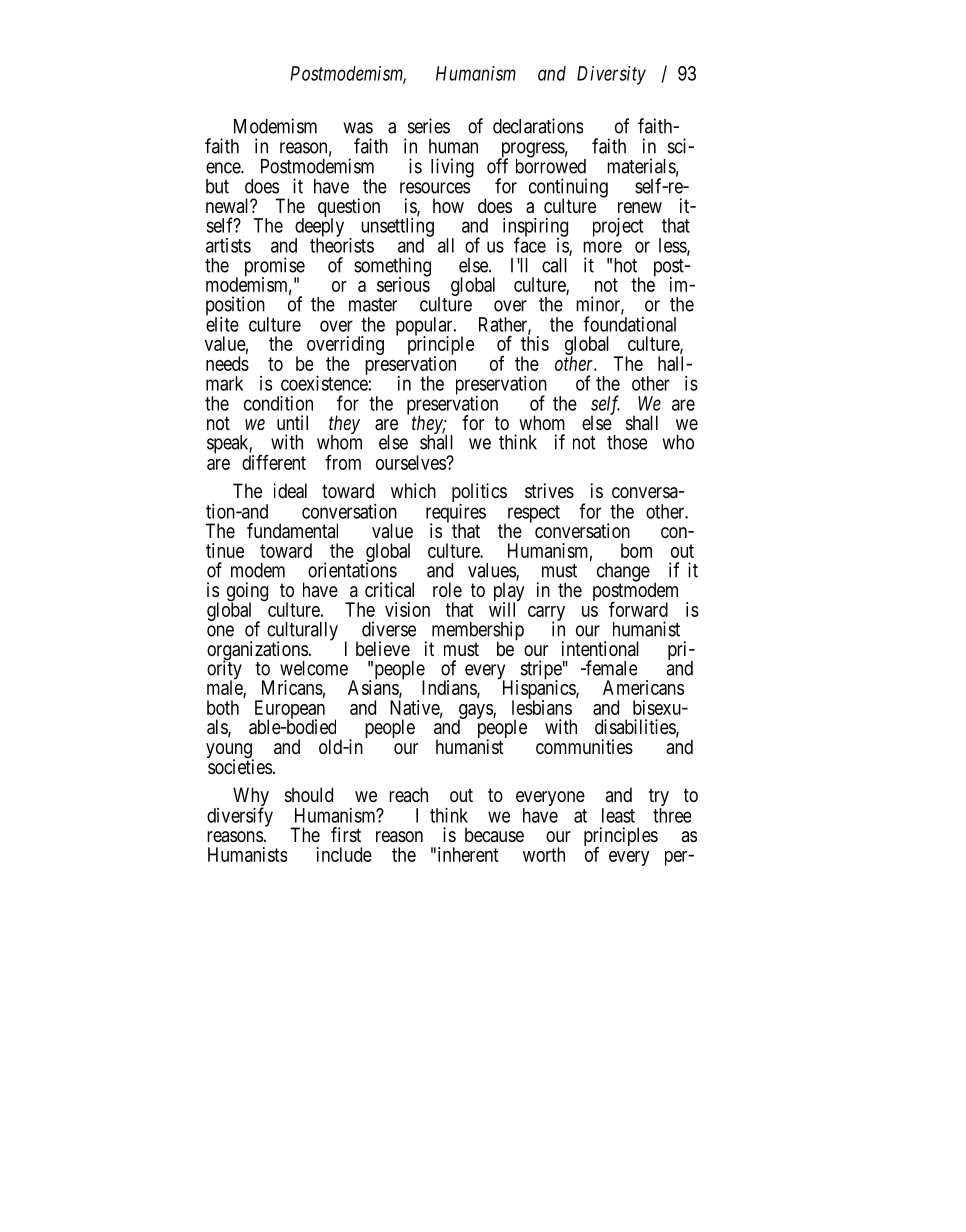 Image resolution: width=966 pixels, height=1232 pixels. Describe the element at coordinates (290, 711) in the screenshot. I see `European` at that location.
